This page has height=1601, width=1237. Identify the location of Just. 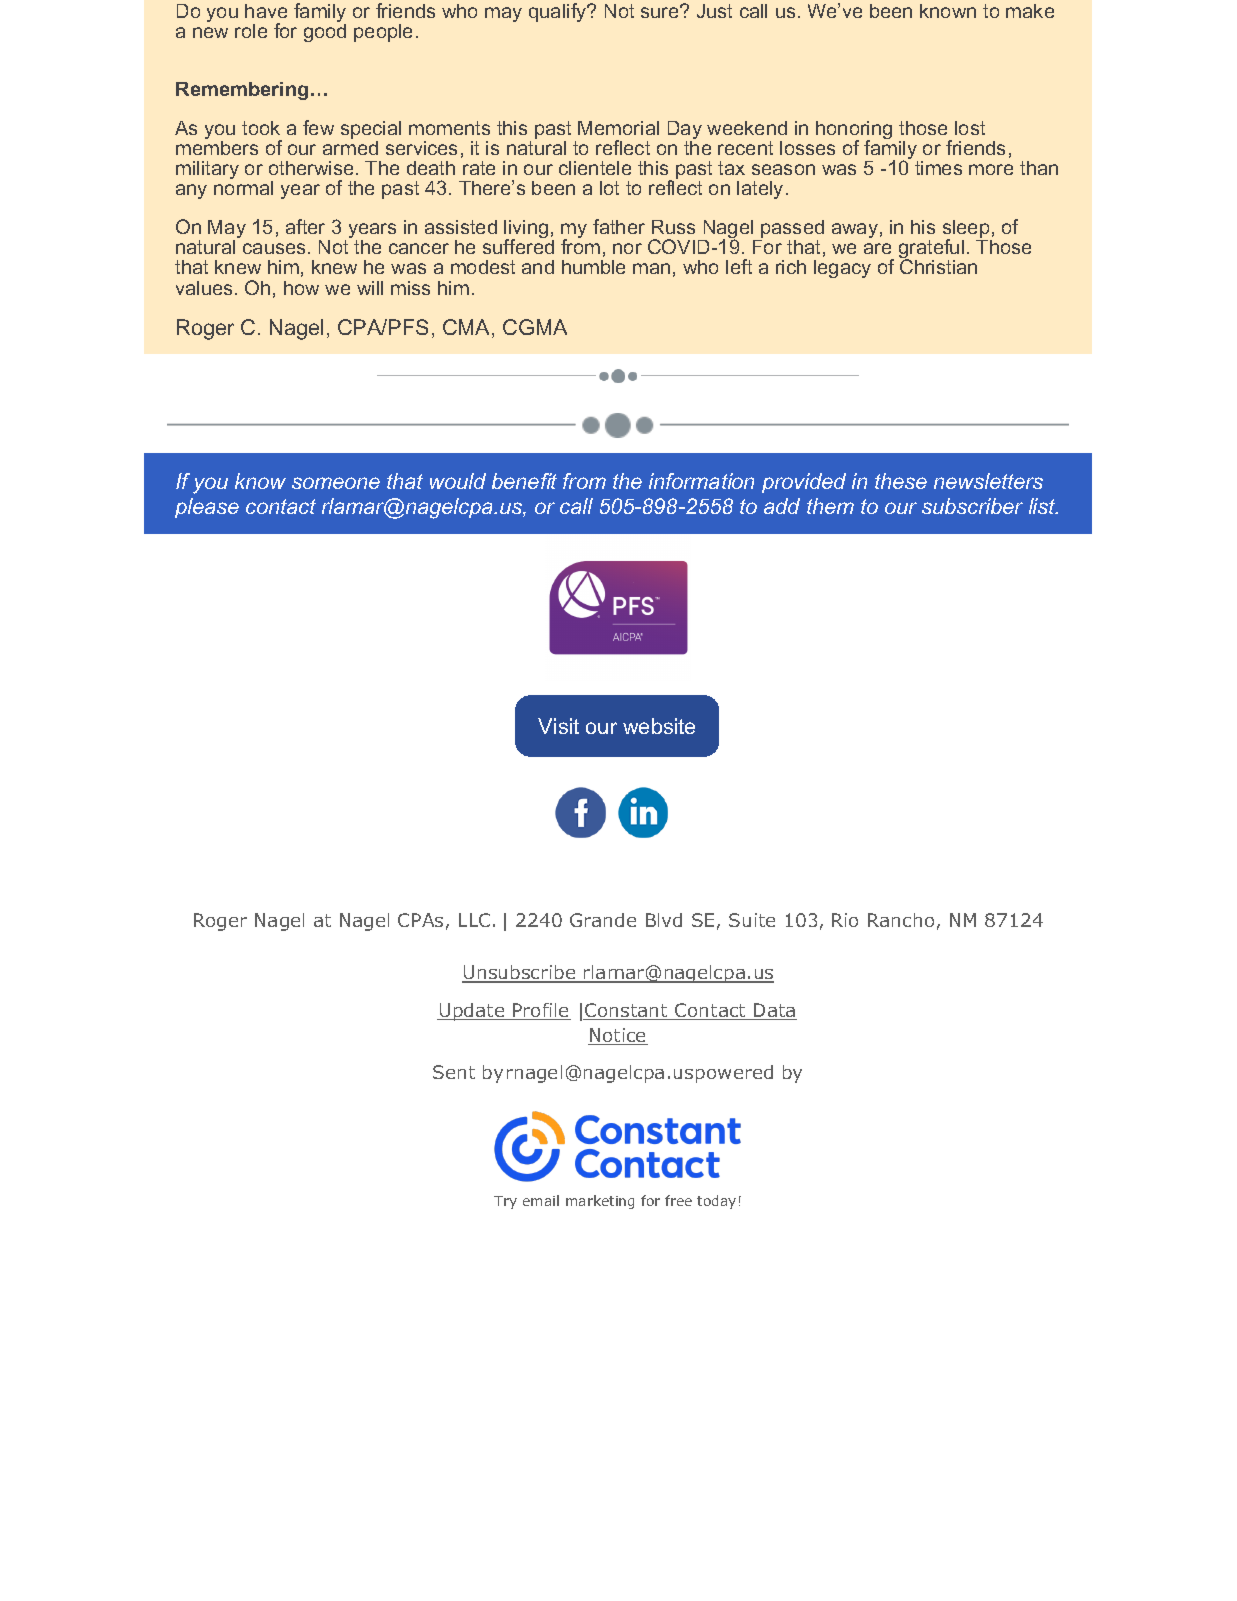
(714, 11).
